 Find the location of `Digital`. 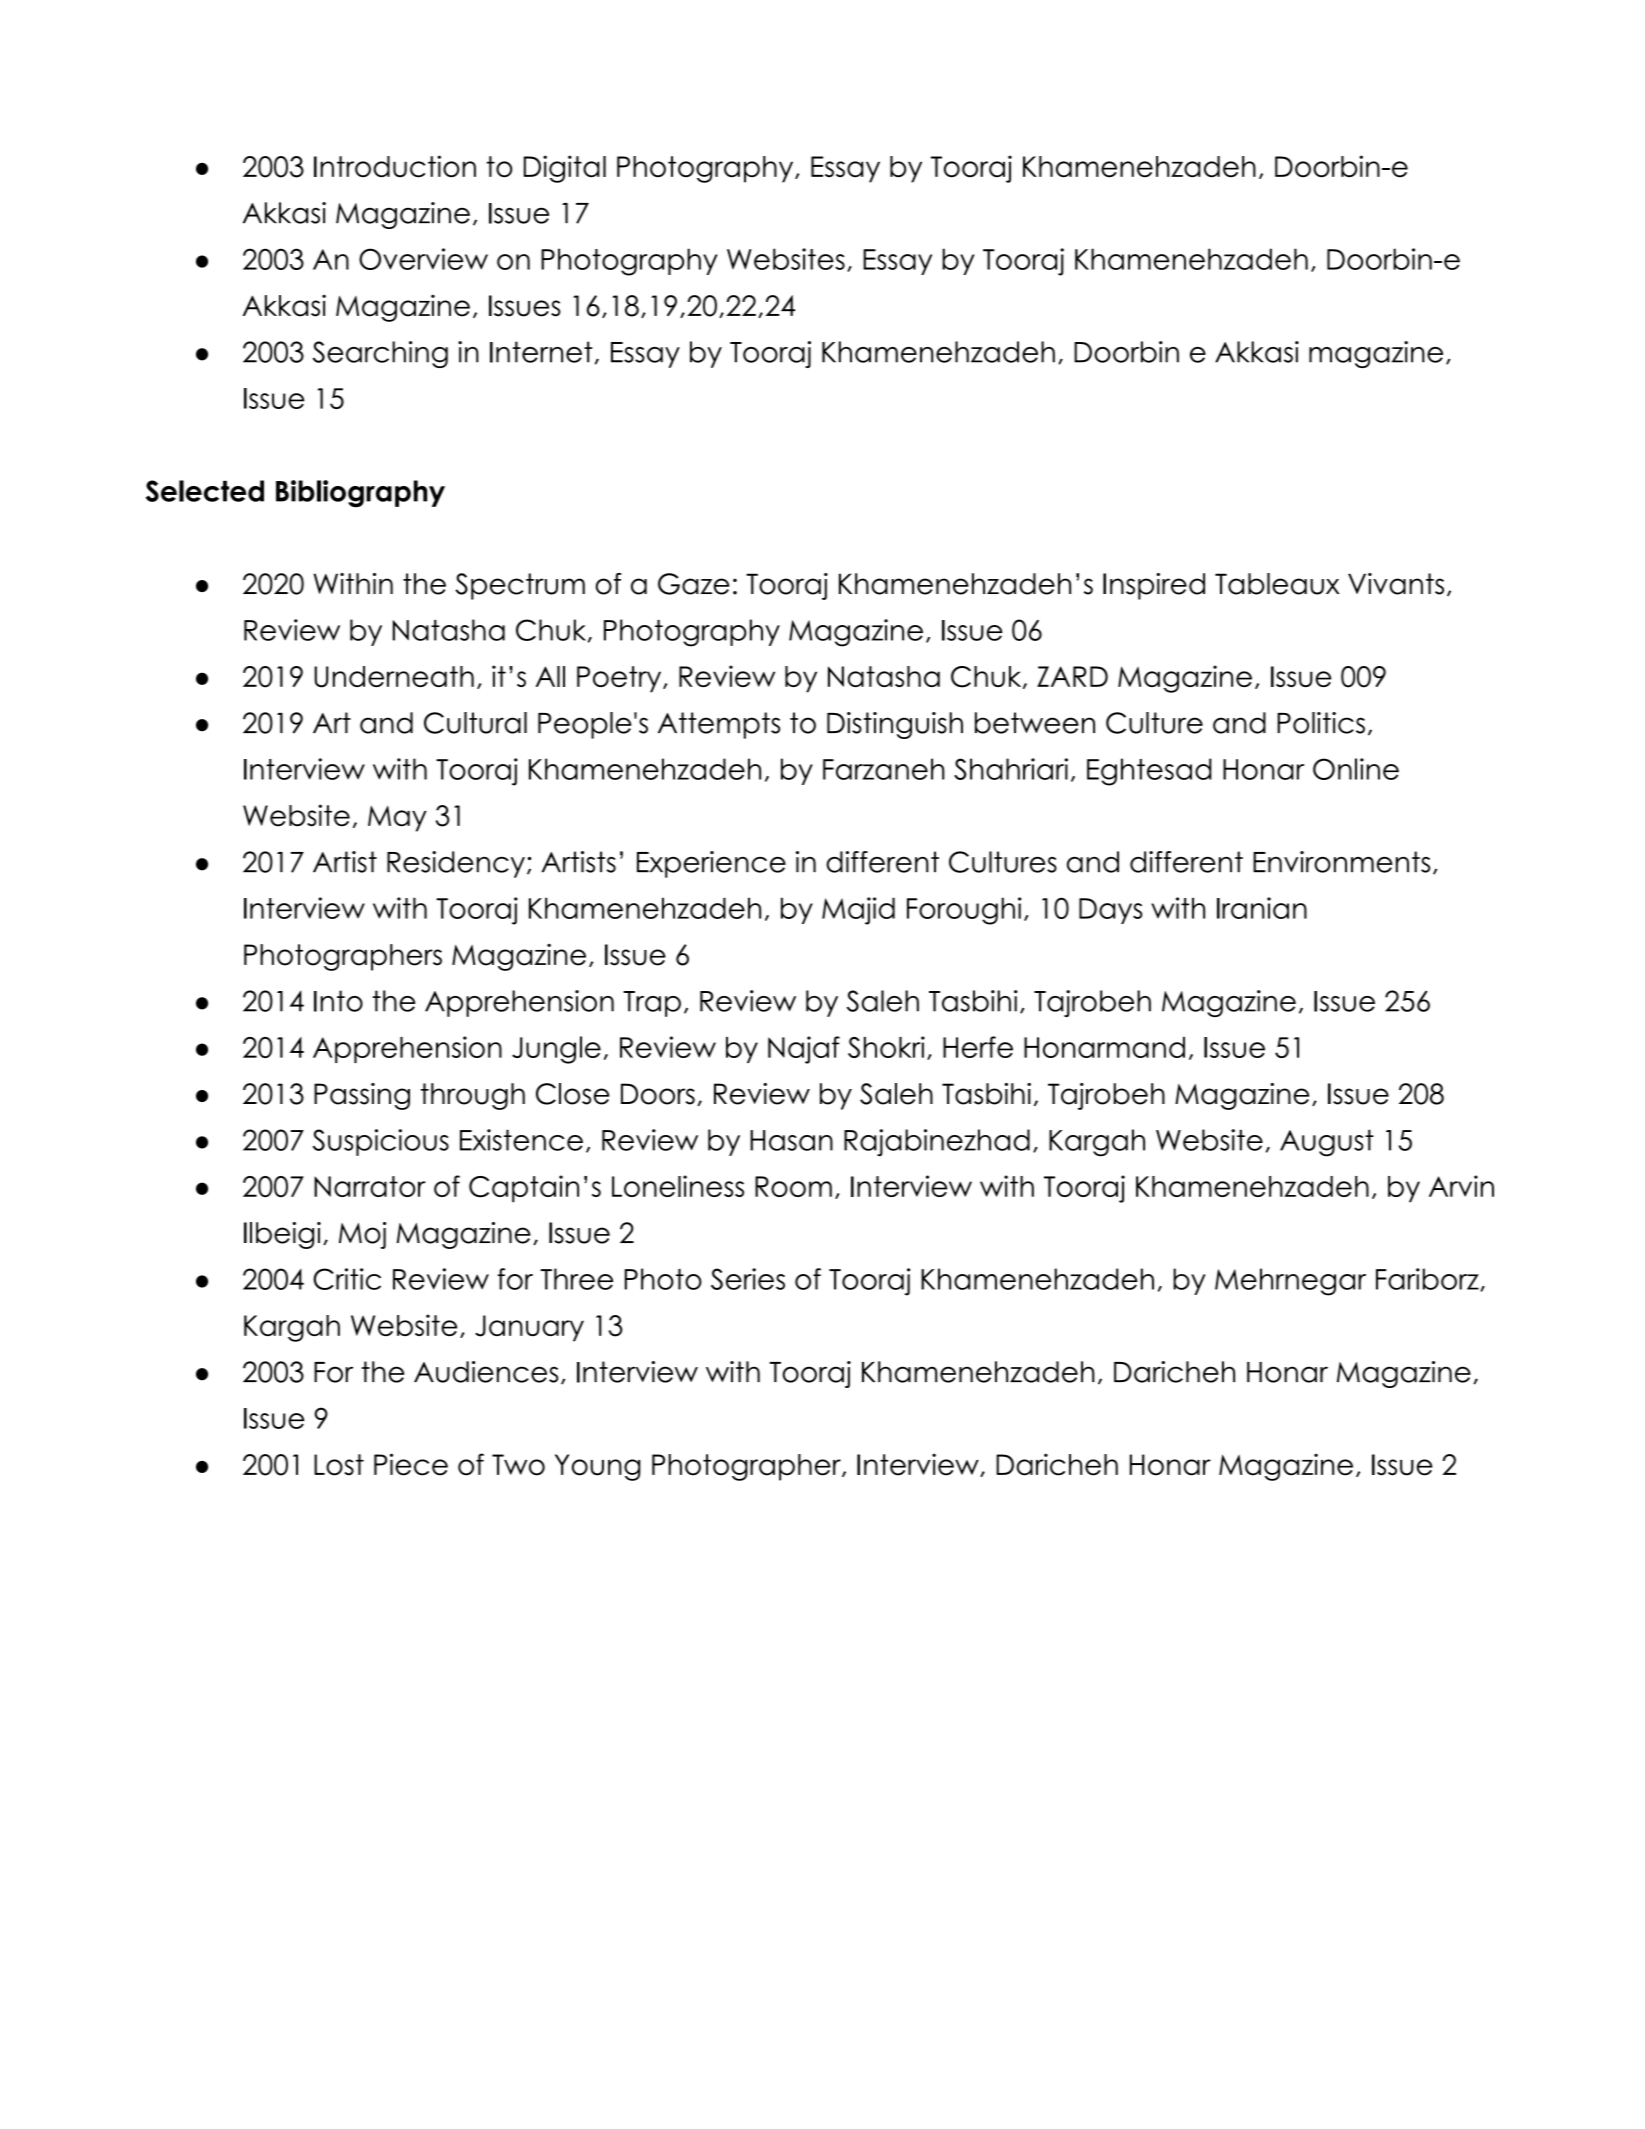

Digital is located at coordinates (565, 169).
